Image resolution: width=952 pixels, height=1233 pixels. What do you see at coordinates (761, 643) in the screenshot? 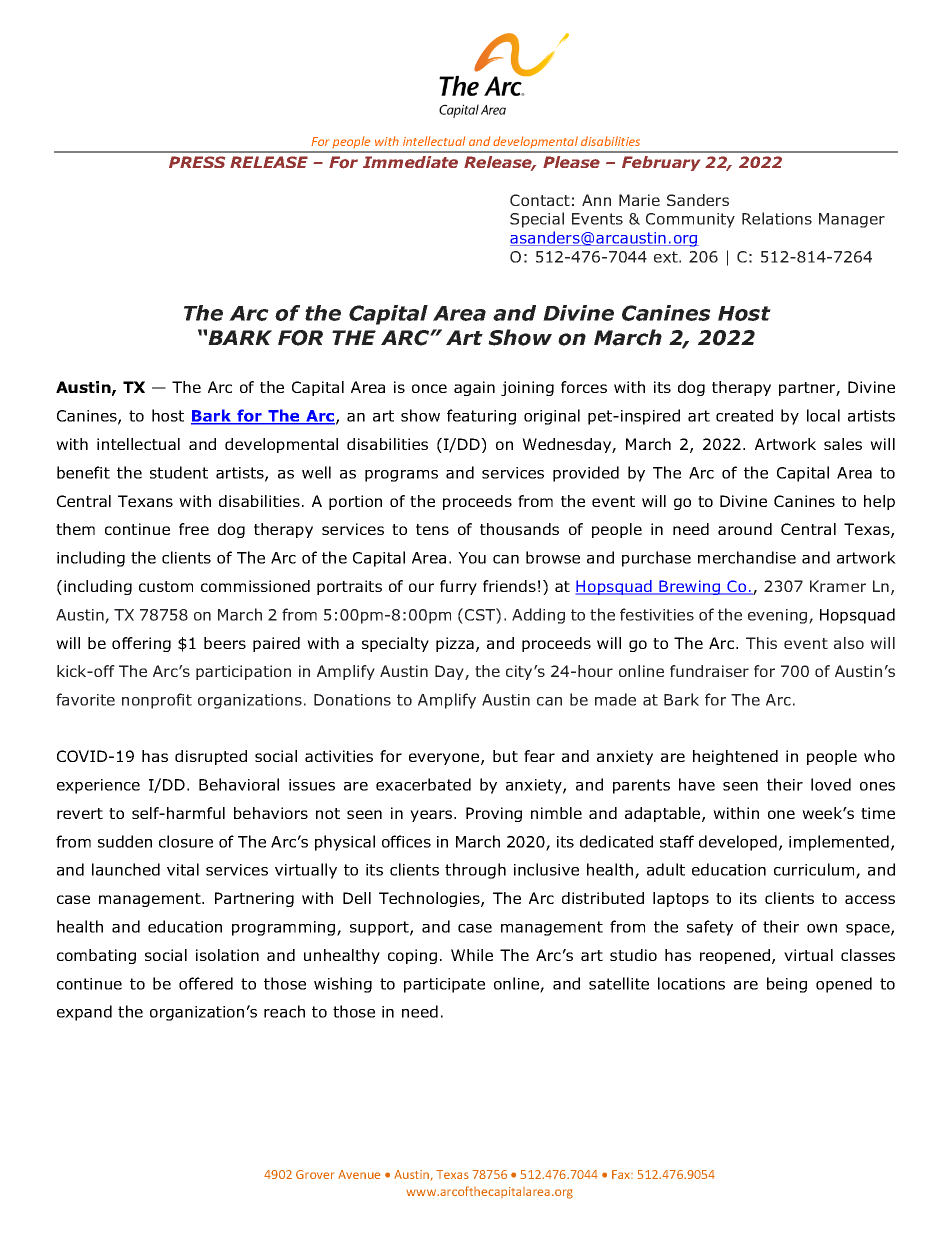
I see `This` at bounding box center [761, 643].
